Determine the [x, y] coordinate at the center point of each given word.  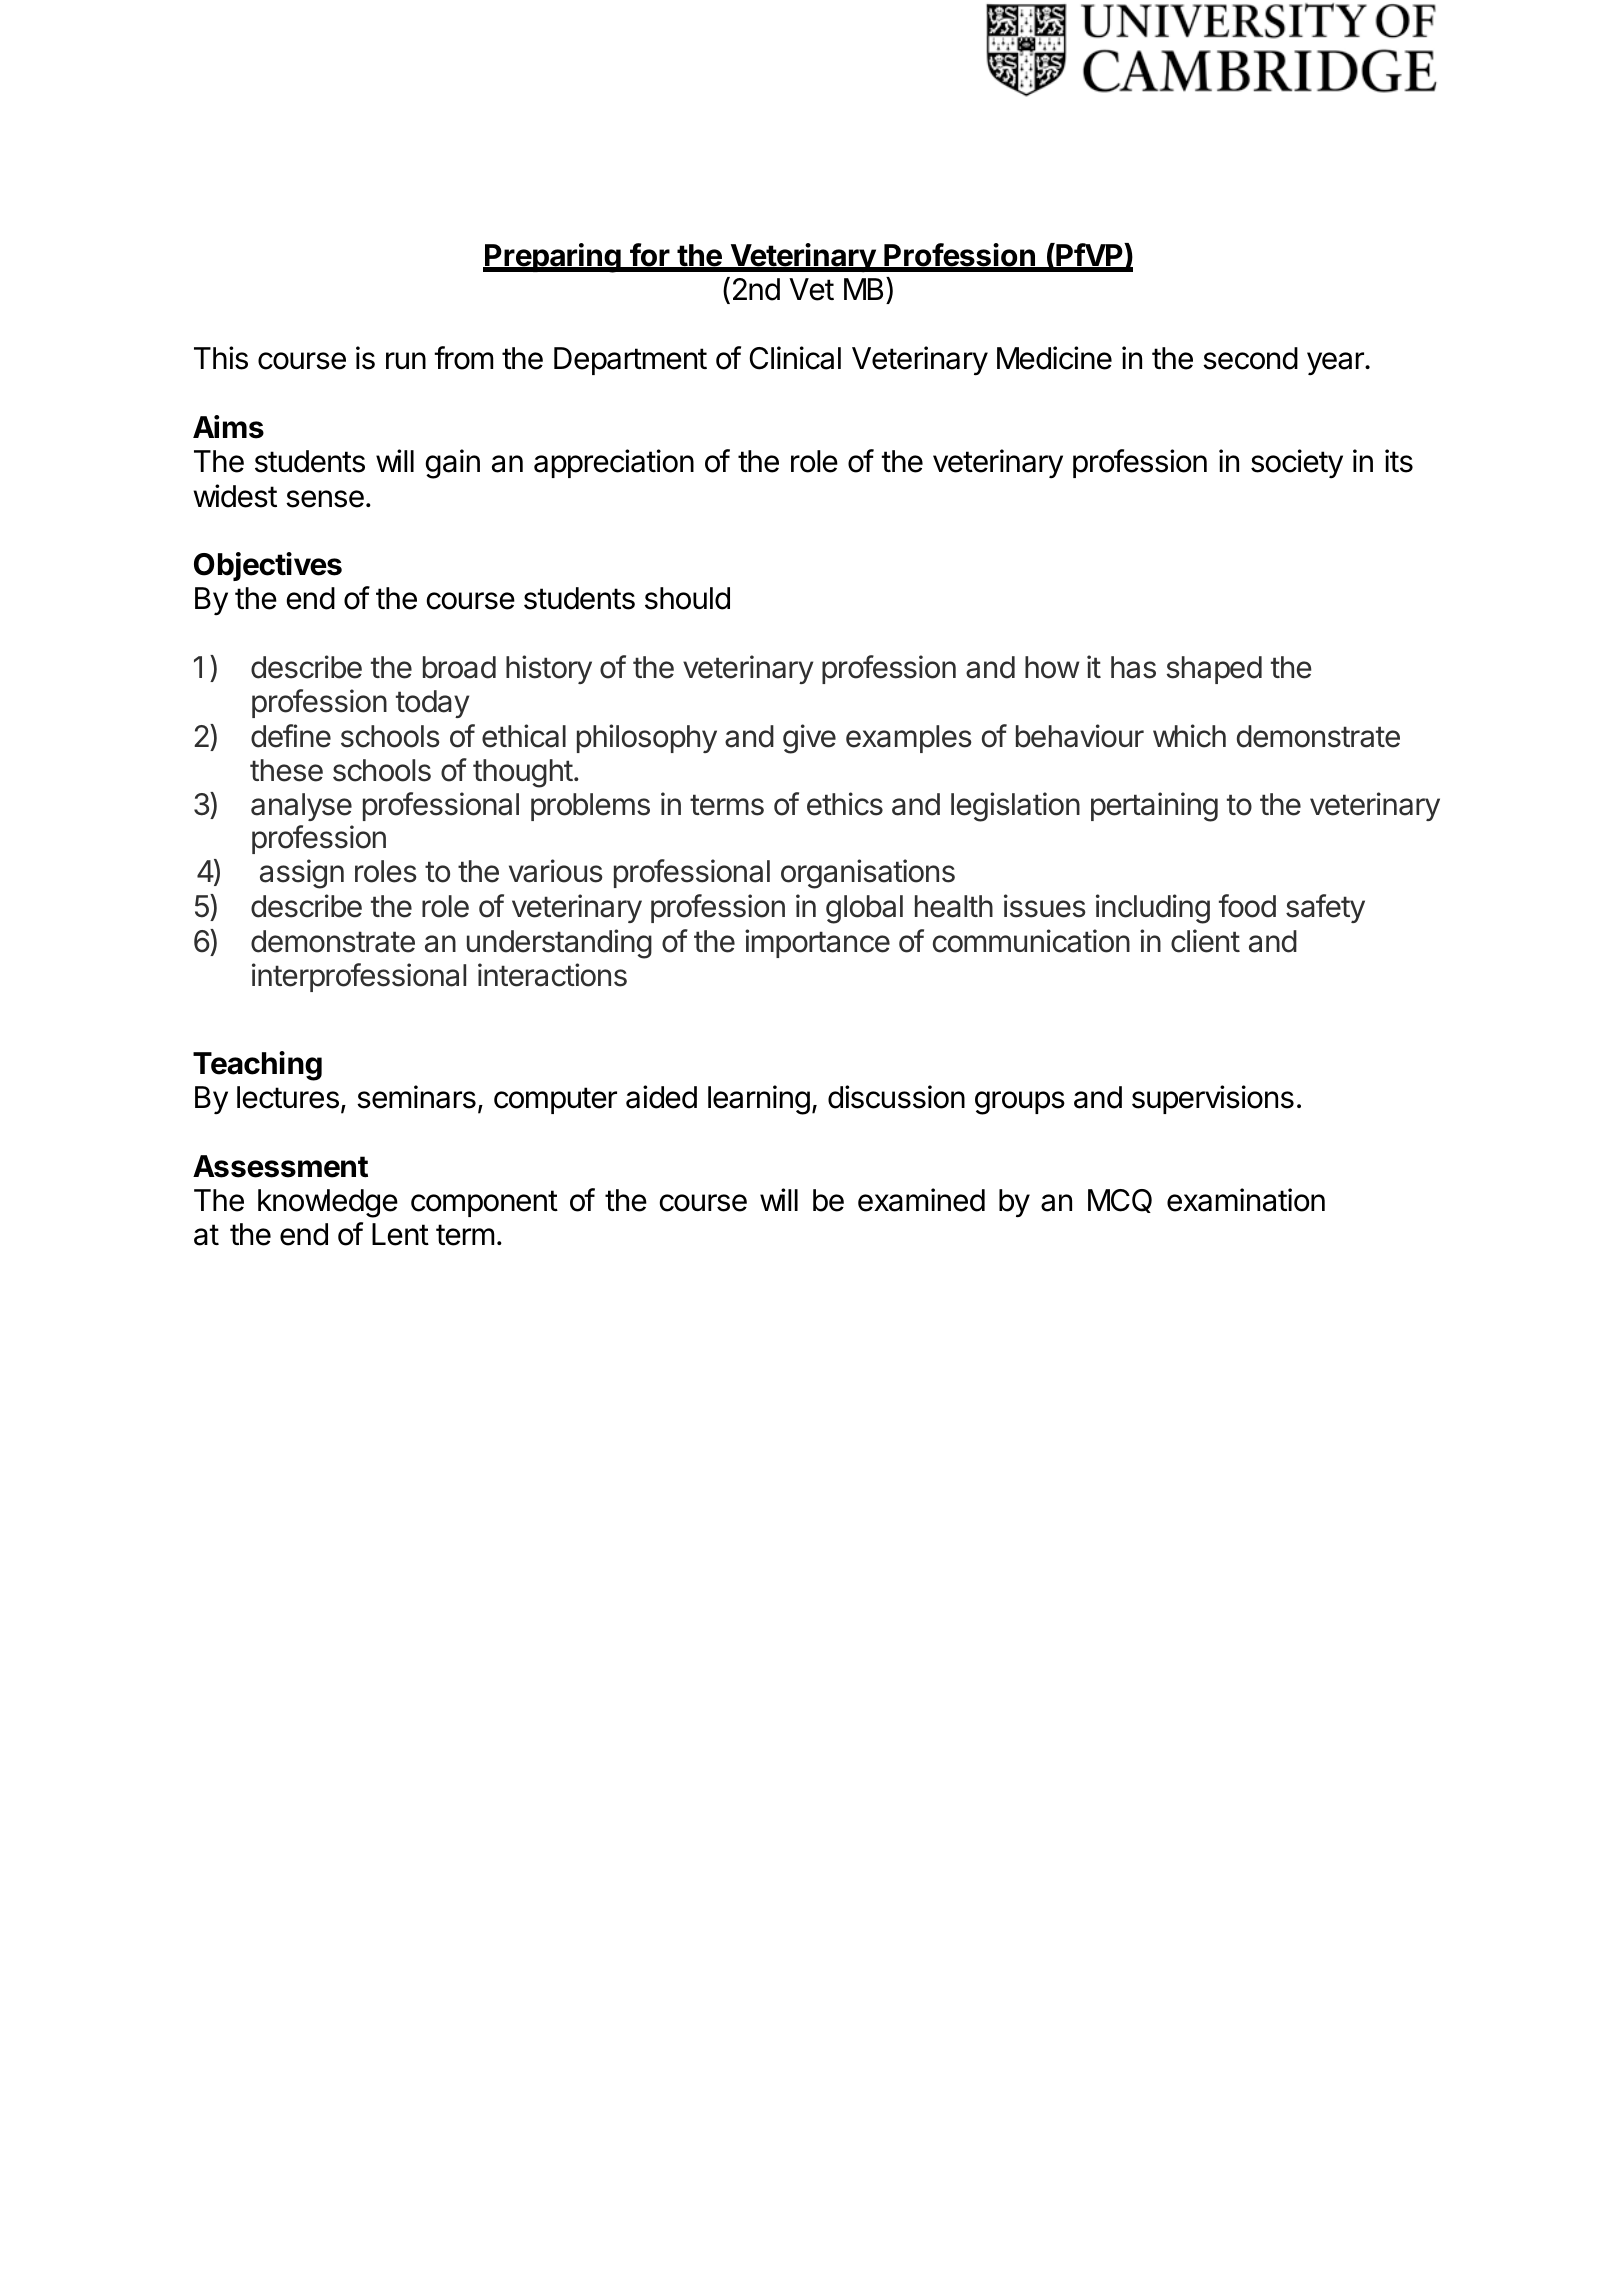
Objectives [268, 566]
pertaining [1154, 807]
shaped [1214, 670]
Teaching [257, 1066]
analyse [301, 807]
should [687, 598]
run [406, 360]
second [1250, 358]
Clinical [795, 358]
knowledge [328, 1203]
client [1205, 941]
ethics [845, 804]
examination [1246, 1200]
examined [921, 1200]
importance [817, 943]
